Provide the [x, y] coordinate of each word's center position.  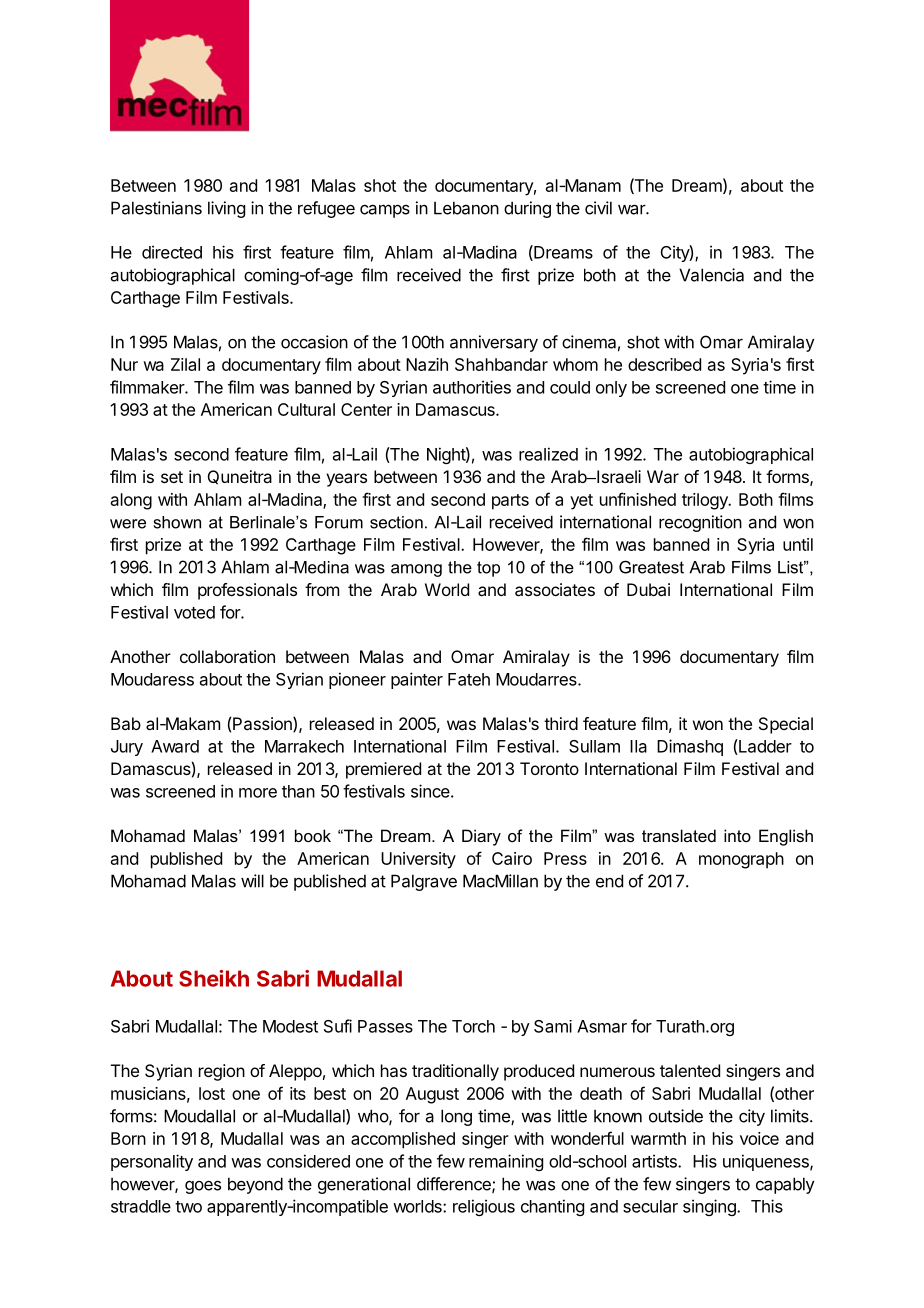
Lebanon [466, 208]
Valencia [711, 275]
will [252, 881]
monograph [741, 860]
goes [203, 1187]
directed [172, 252]
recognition [700, 523]
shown [177, 522]
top [488, 569]
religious [484, 1207]
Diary [481, 837]
